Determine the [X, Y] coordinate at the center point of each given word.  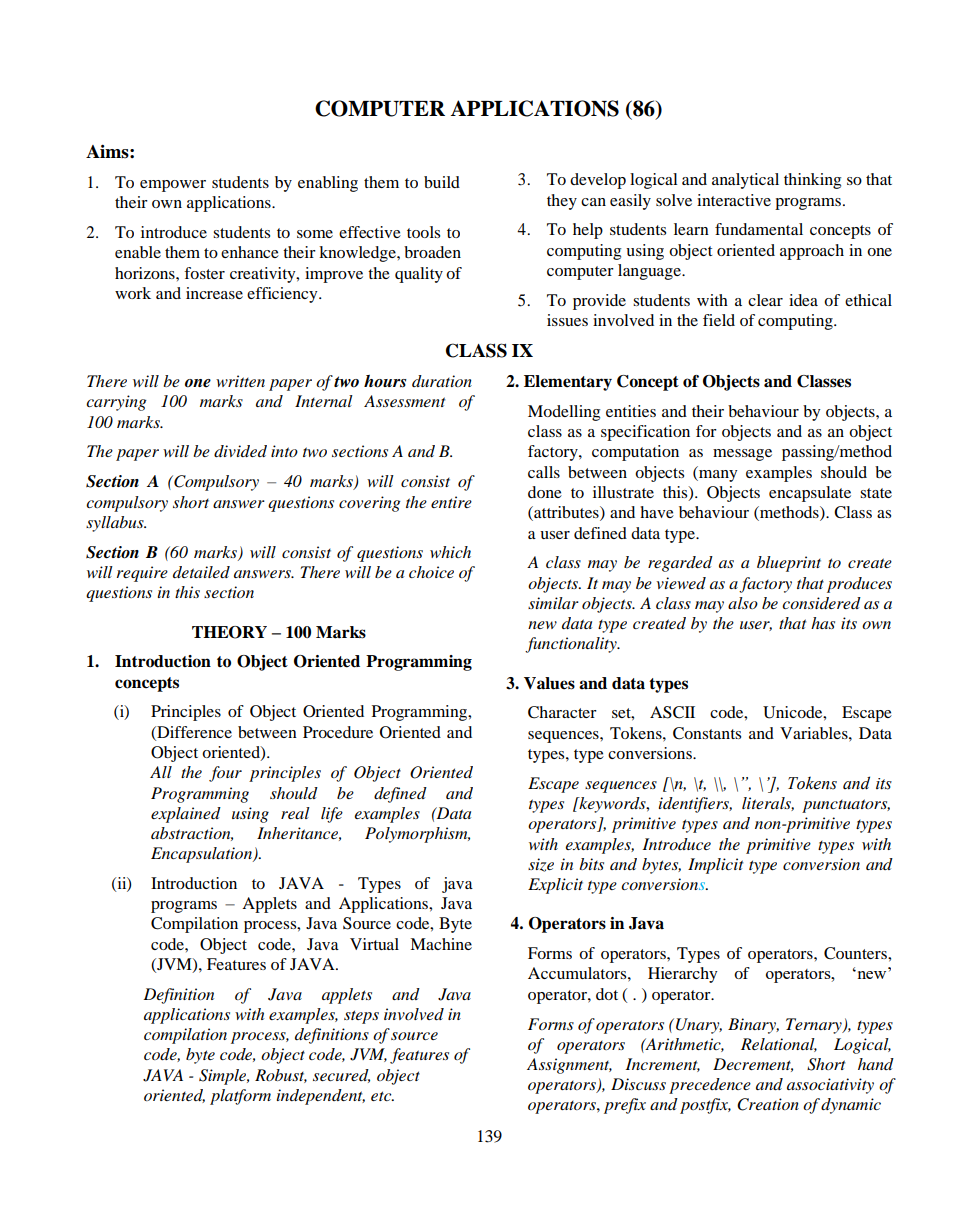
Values [549, 683]
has [823, 623]
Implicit [716, 866]
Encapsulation [203, 855]
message [742, 455]
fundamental [759, 229]
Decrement [753, 1065]
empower [173, 186]
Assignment [569, 1066]
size [541, 865]
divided [240, 451]
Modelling [564, 413]
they [562, 202]
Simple [224, 1077]
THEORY [229, 632]
